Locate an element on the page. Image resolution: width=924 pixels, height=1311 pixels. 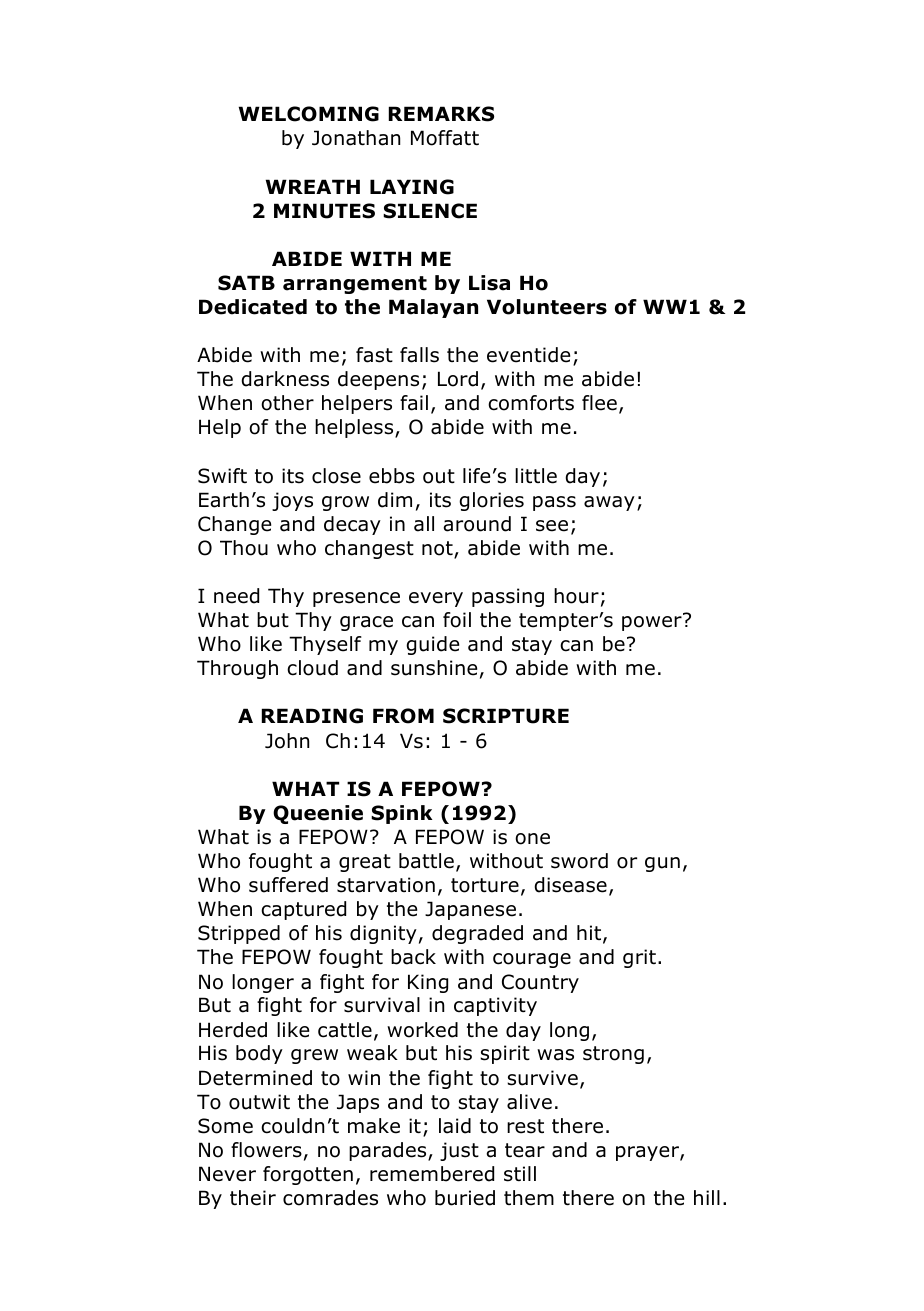
flee is located at coordinates (599, 403).
